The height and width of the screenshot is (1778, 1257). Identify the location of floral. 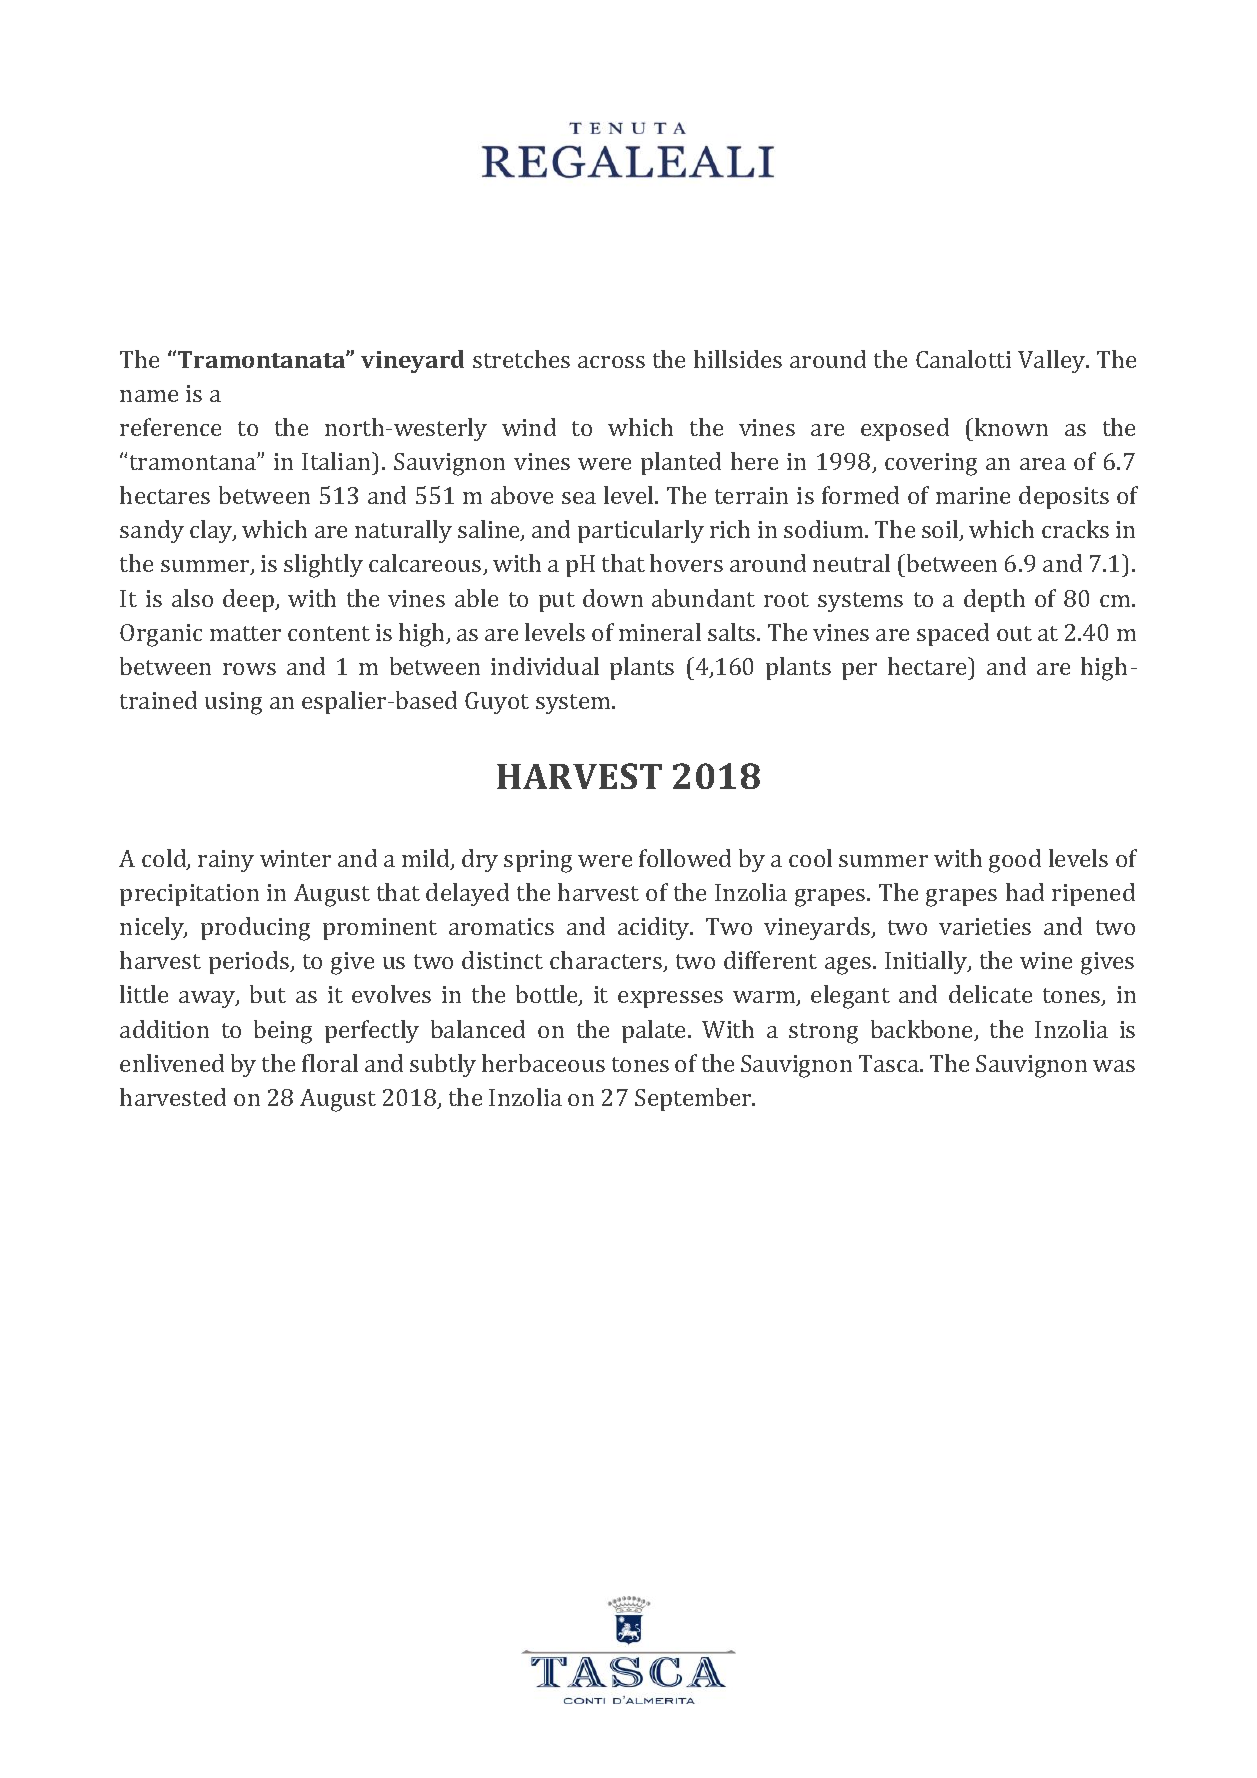
(330, 1063).
